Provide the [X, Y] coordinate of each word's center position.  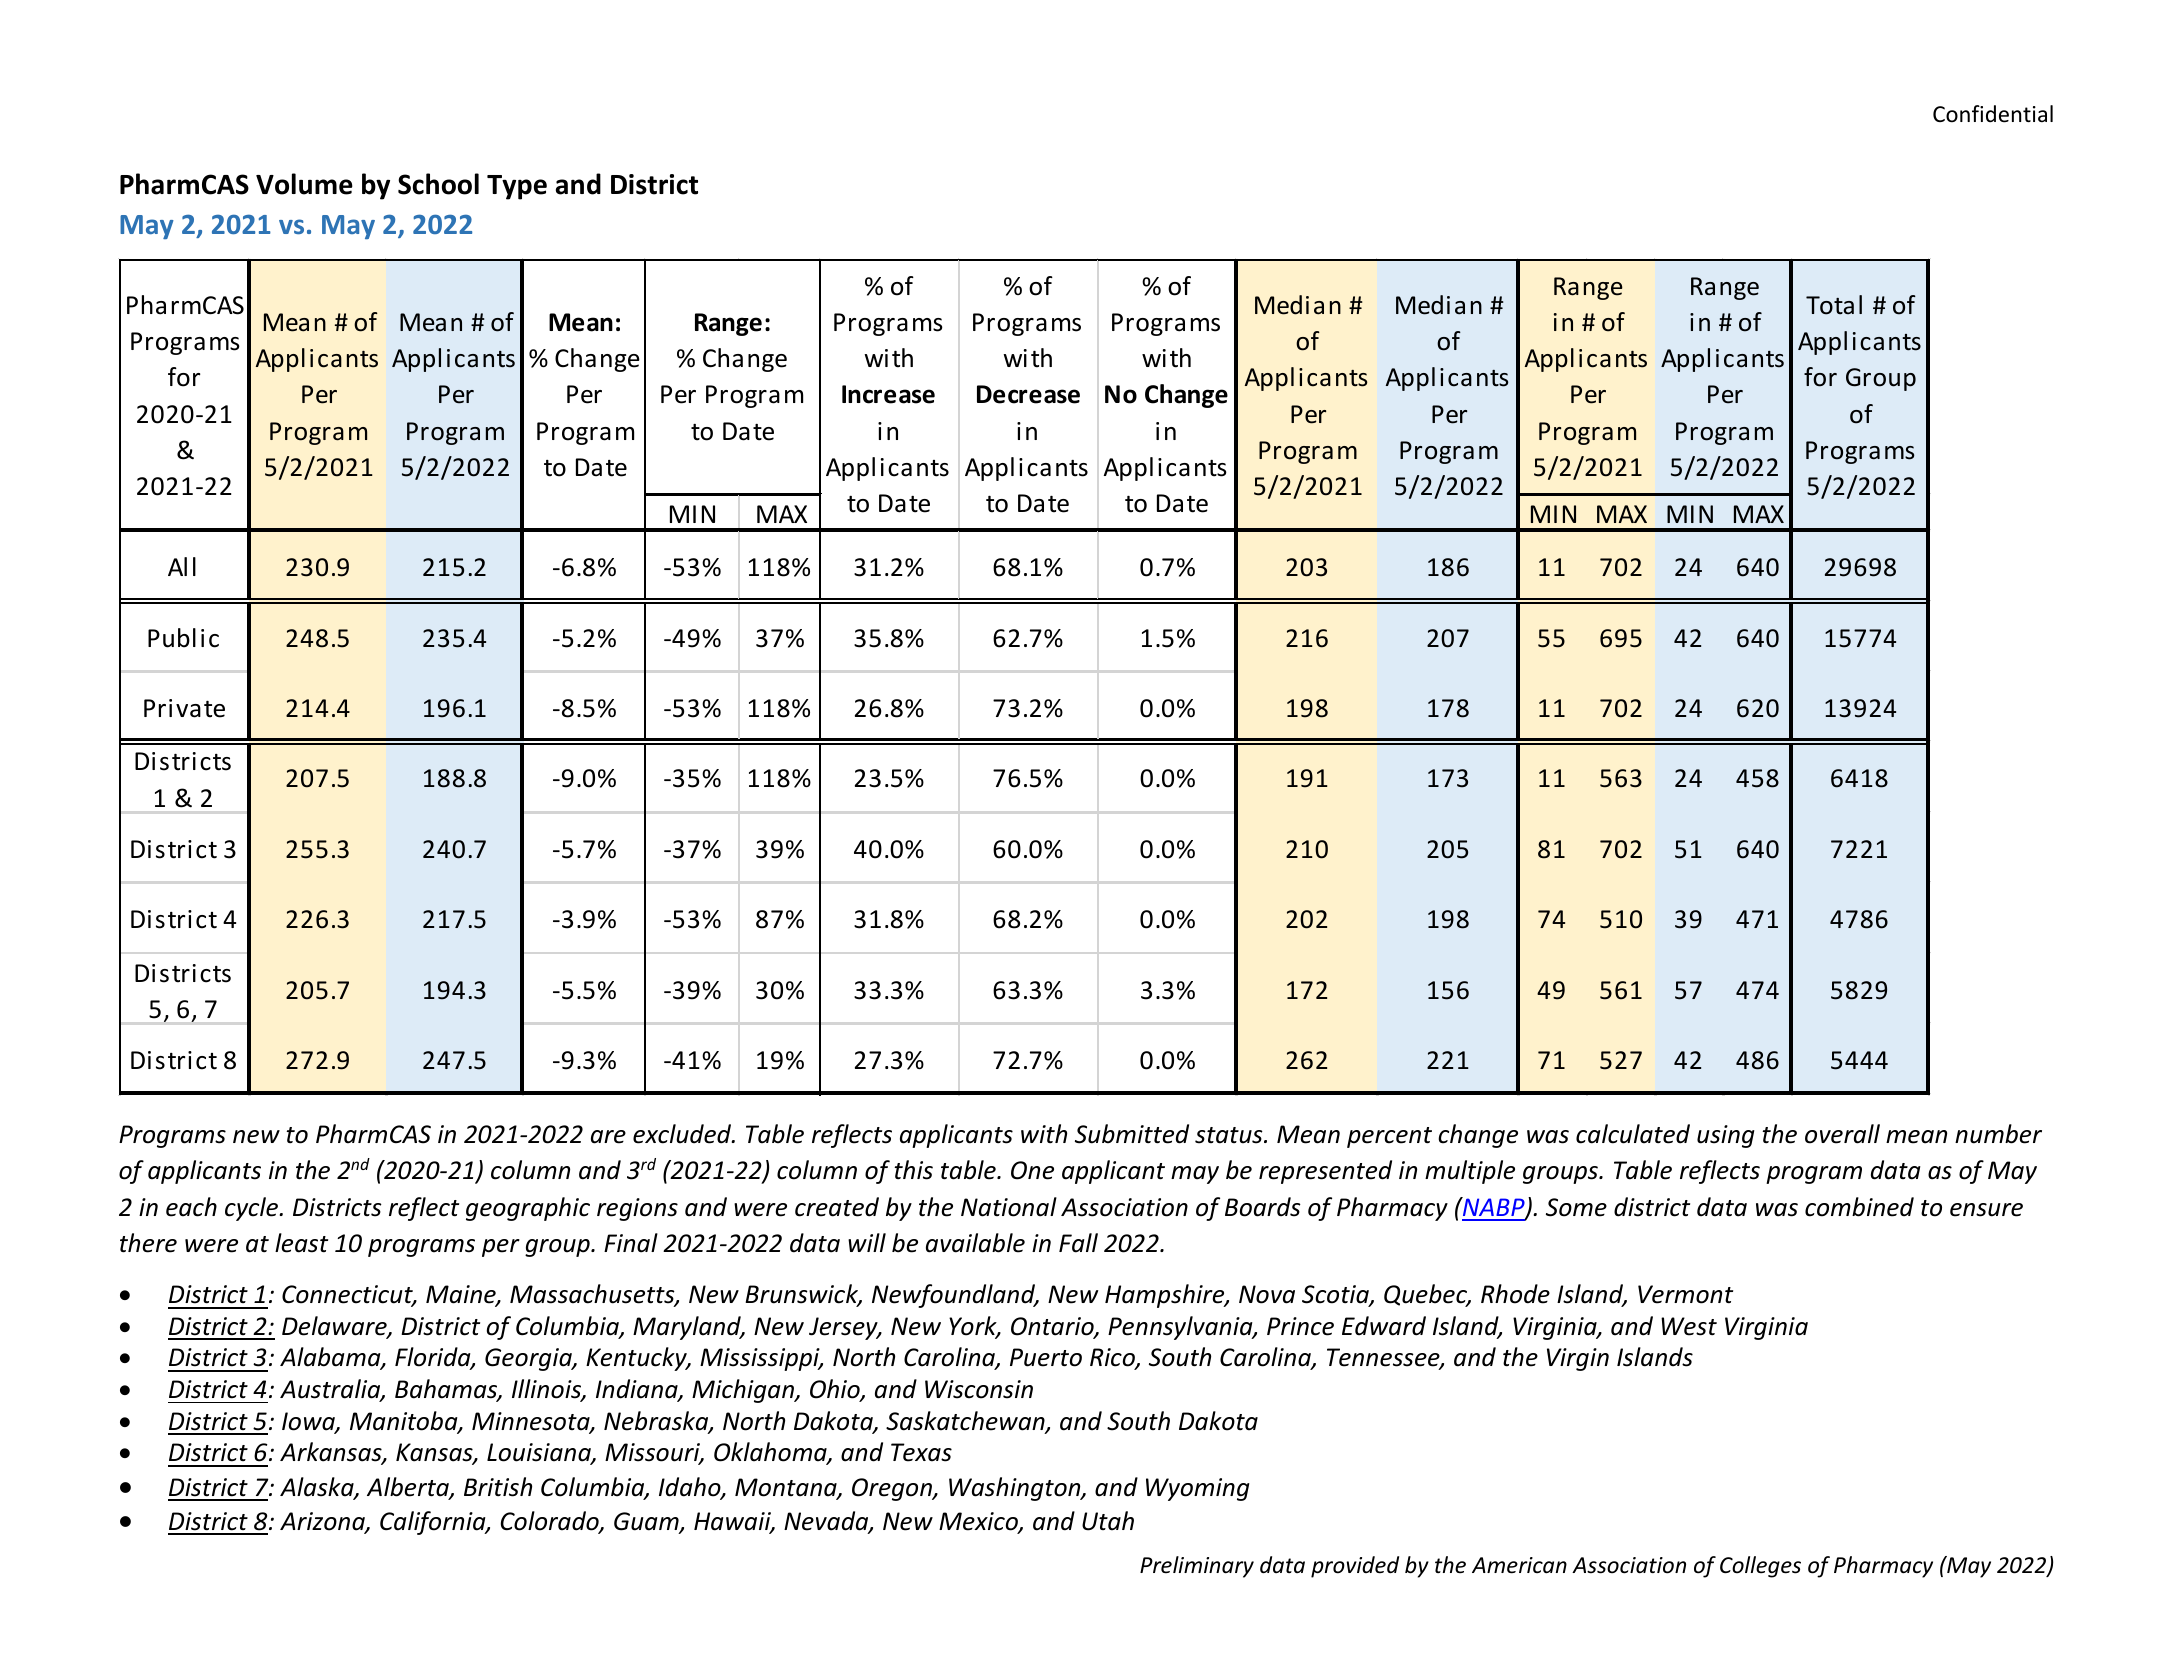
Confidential [1993, 114]
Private [184, 708]
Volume [304, 184]
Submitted [1132, 1134]
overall [1842, 1134]
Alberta [409, 1488]
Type [517, 187]
